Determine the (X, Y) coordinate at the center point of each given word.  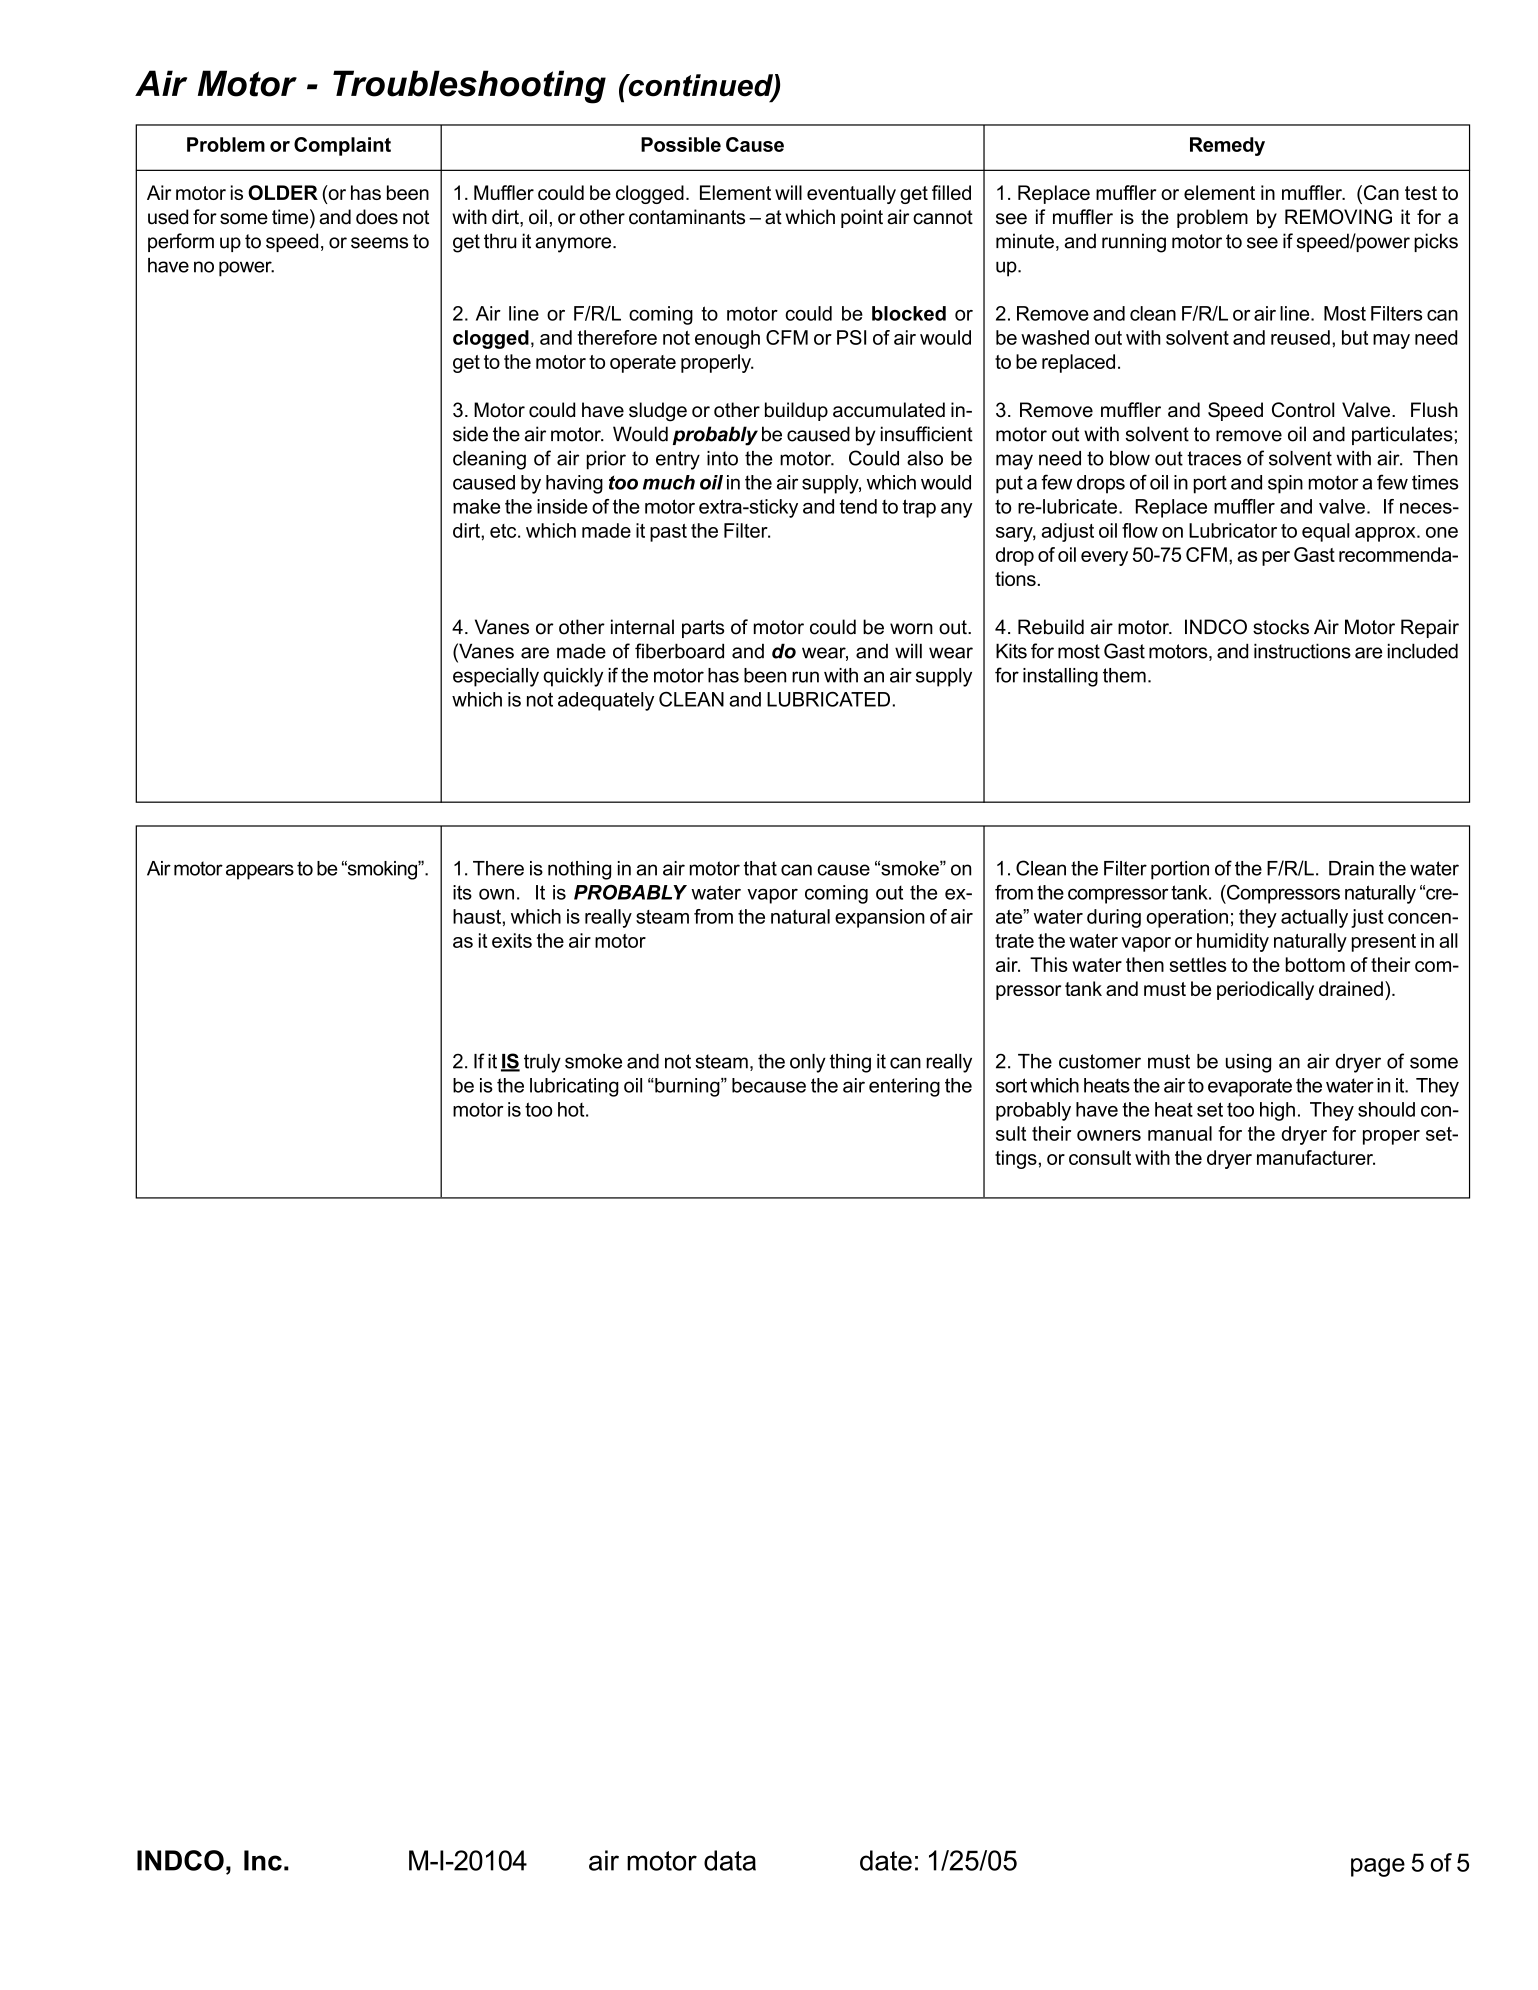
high (1277, 1111)
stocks (1281, 627)
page (1378, 1867)
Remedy (1227, 146)
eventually (851, 194)
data (730, 1860)
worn (911, 629)
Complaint (342, 146)
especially (496, 677)
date (886, 1860)
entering (904, 1087)
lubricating (574, 1087)
